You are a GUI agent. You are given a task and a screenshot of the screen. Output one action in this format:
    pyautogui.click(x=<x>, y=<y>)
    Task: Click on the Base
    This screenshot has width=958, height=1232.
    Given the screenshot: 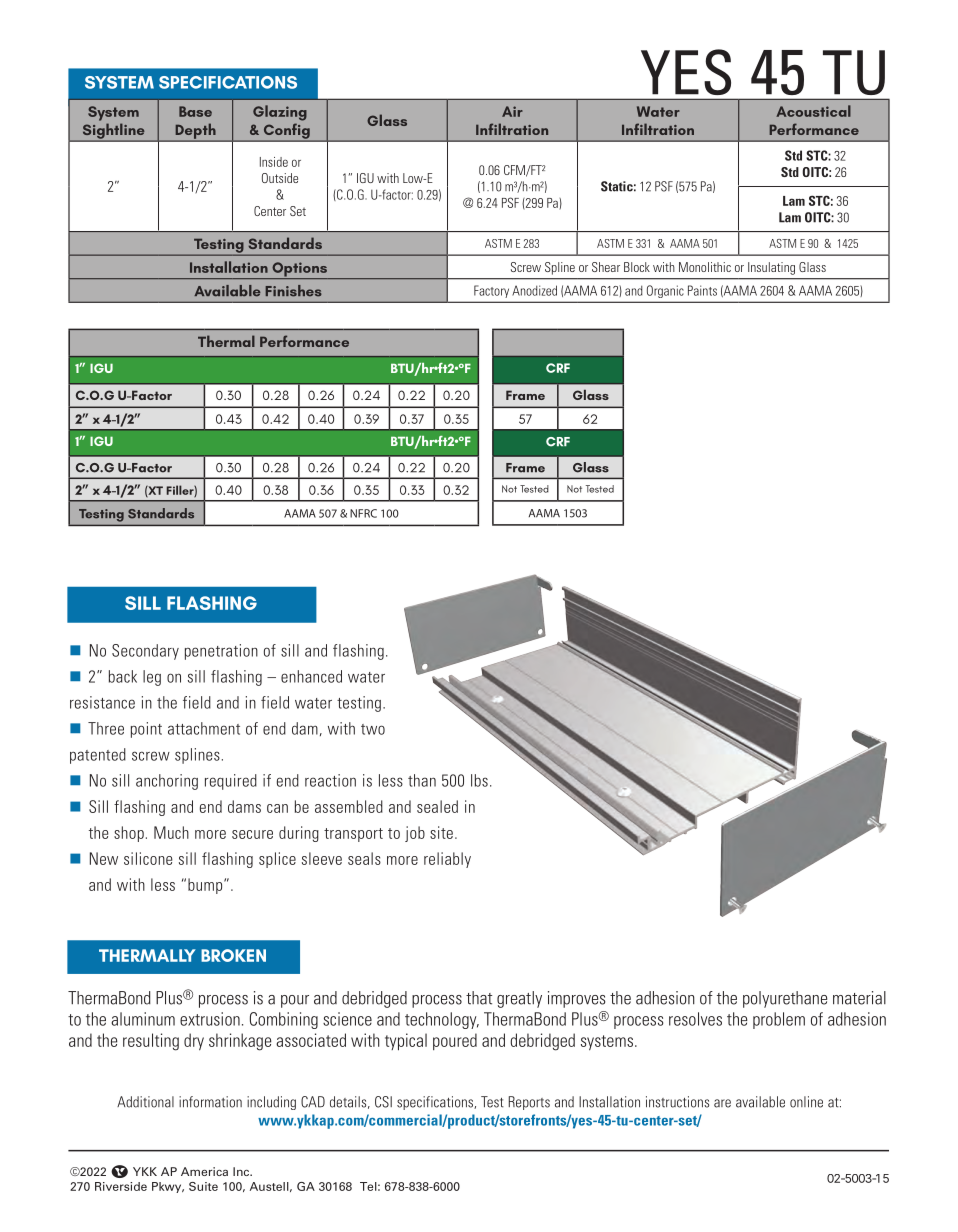 What is the action you would take?
    pyautogui.click(x=195, y=111)
